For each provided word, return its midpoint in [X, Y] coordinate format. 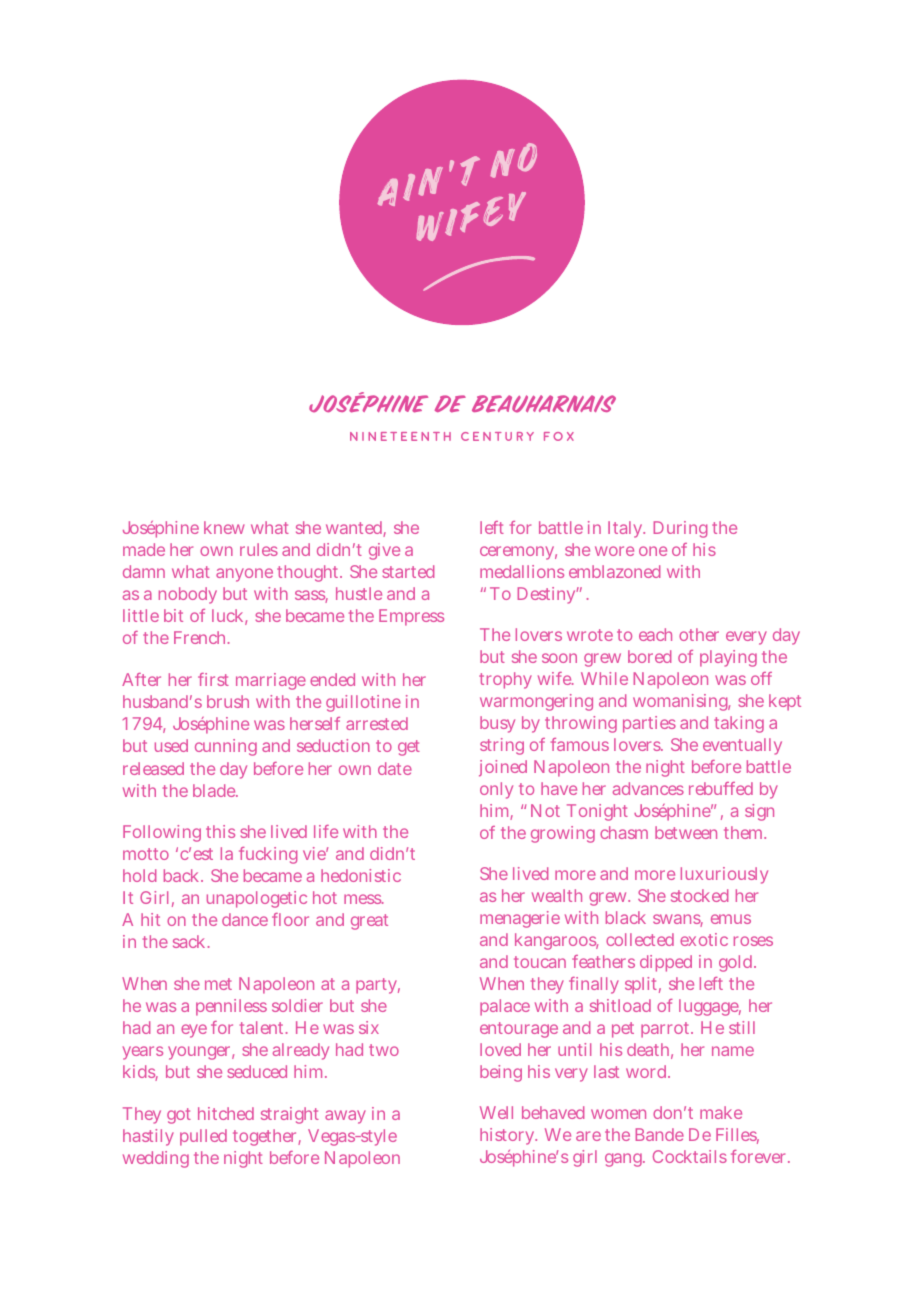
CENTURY [497, 436]
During [680, 529]
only [496, 790]
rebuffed [721, 788]
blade [215, 790]
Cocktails [690, 1156]
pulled [203, 1137]
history [508, 1136]
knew [224, 527]
